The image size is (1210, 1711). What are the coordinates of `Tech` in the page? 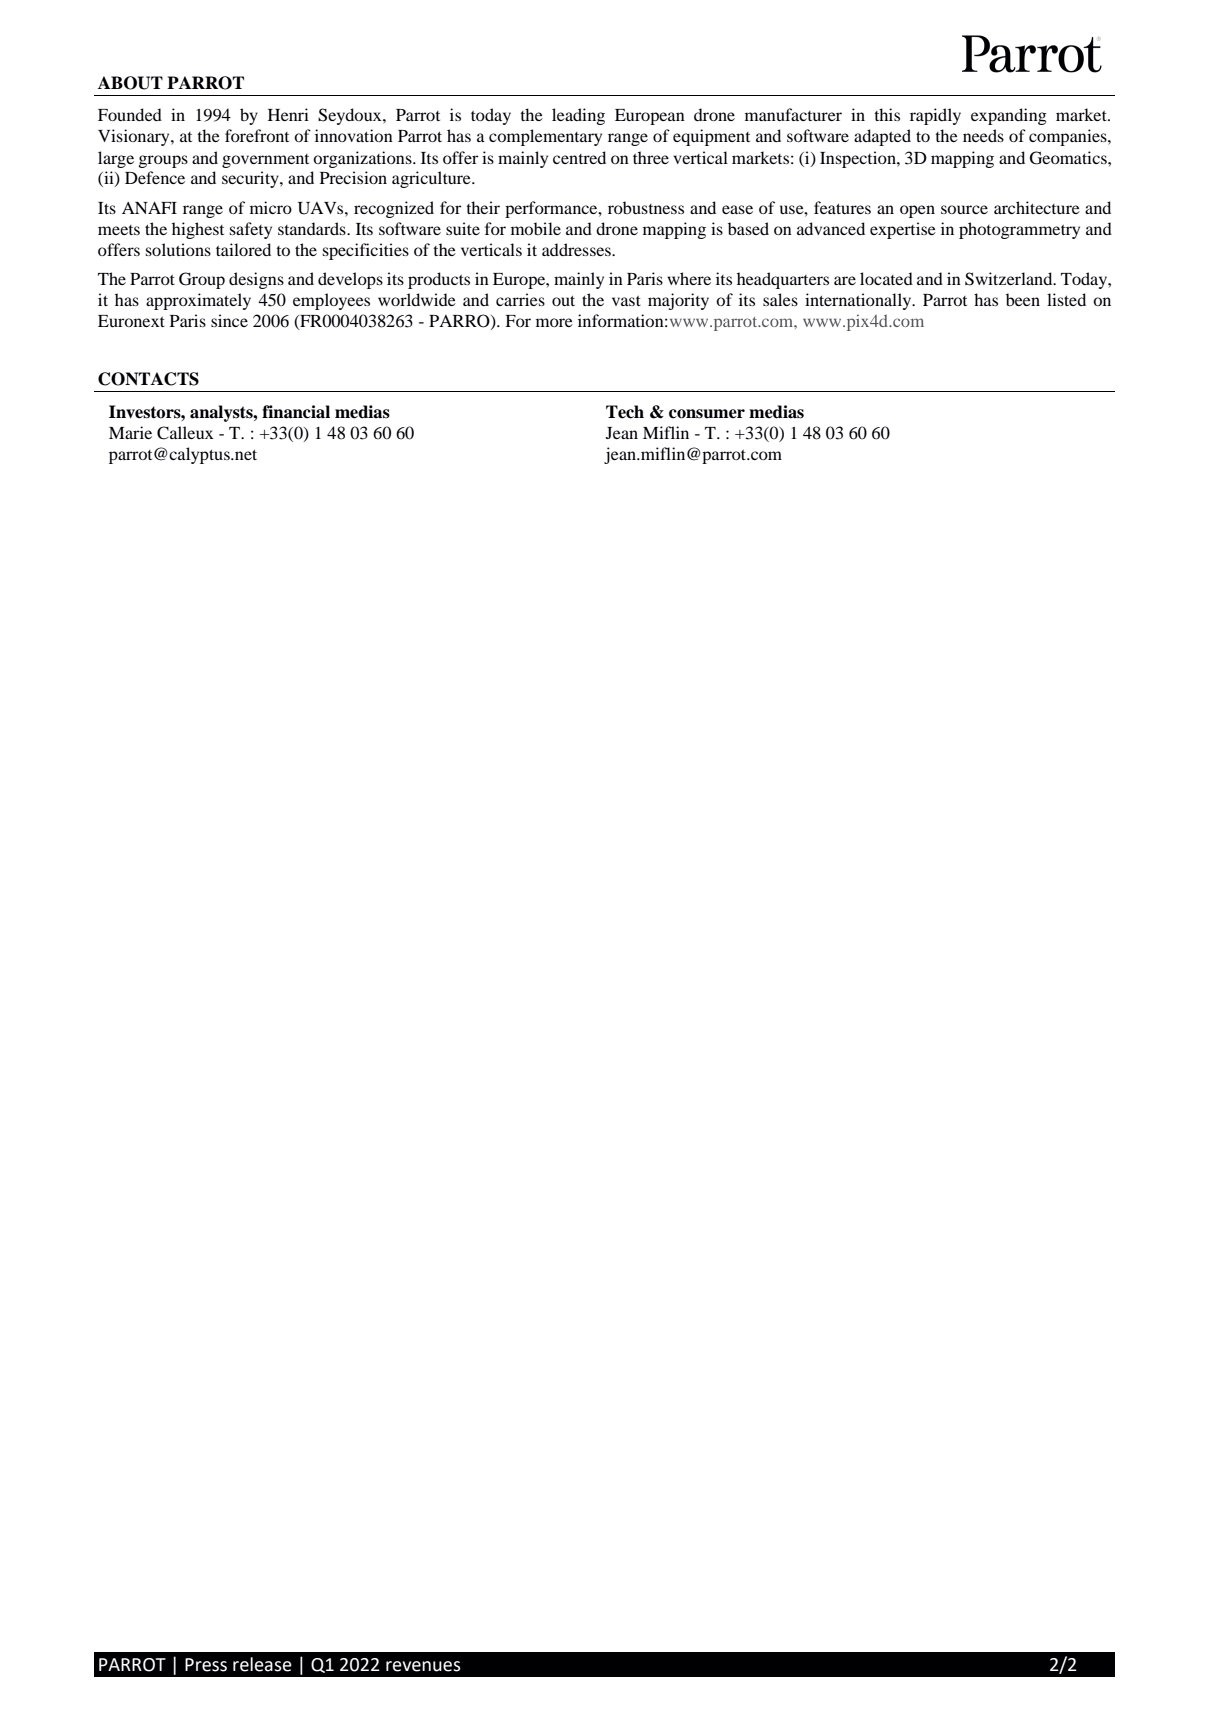 It's located at (625, 412).
